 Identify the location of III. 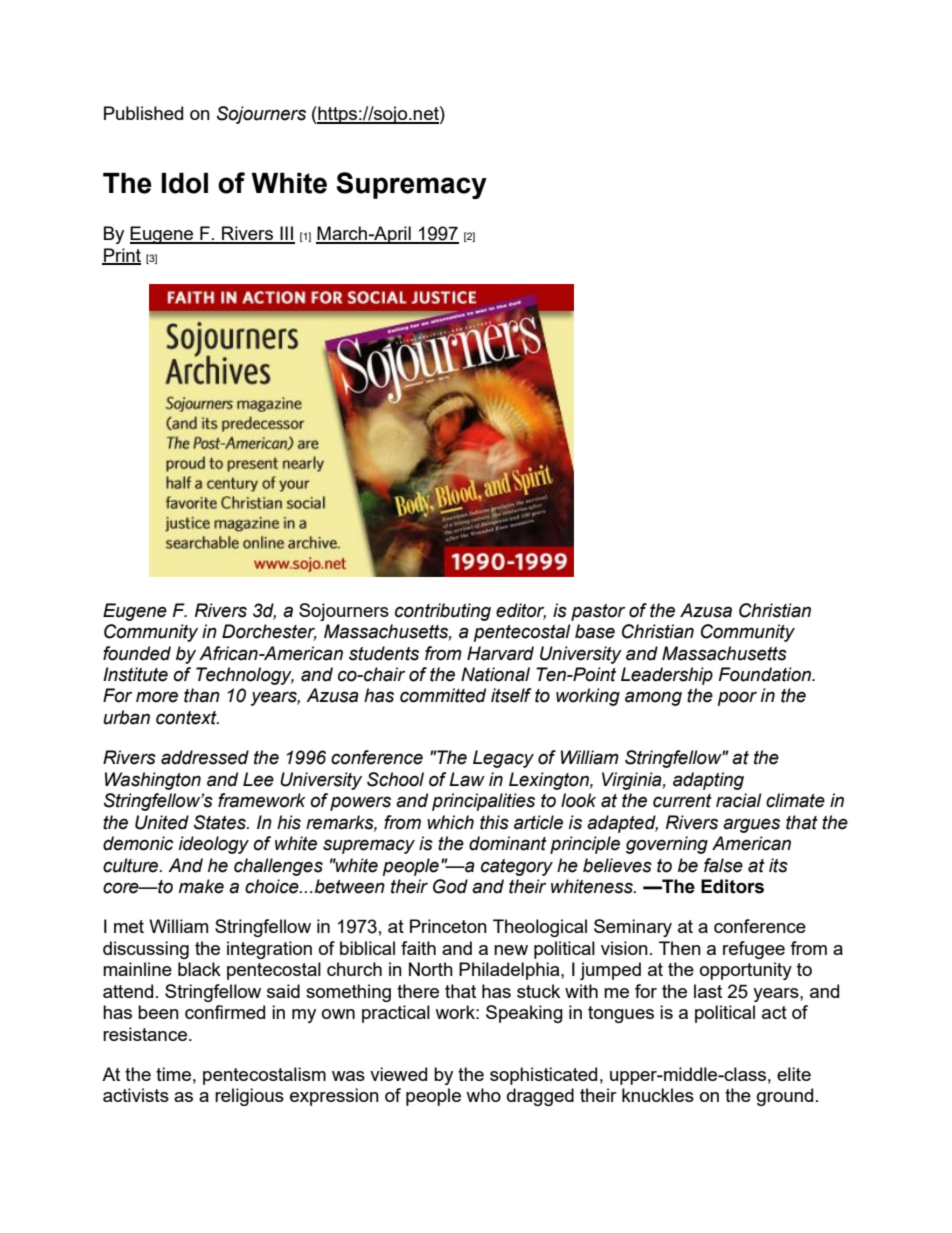
(286, 234).
